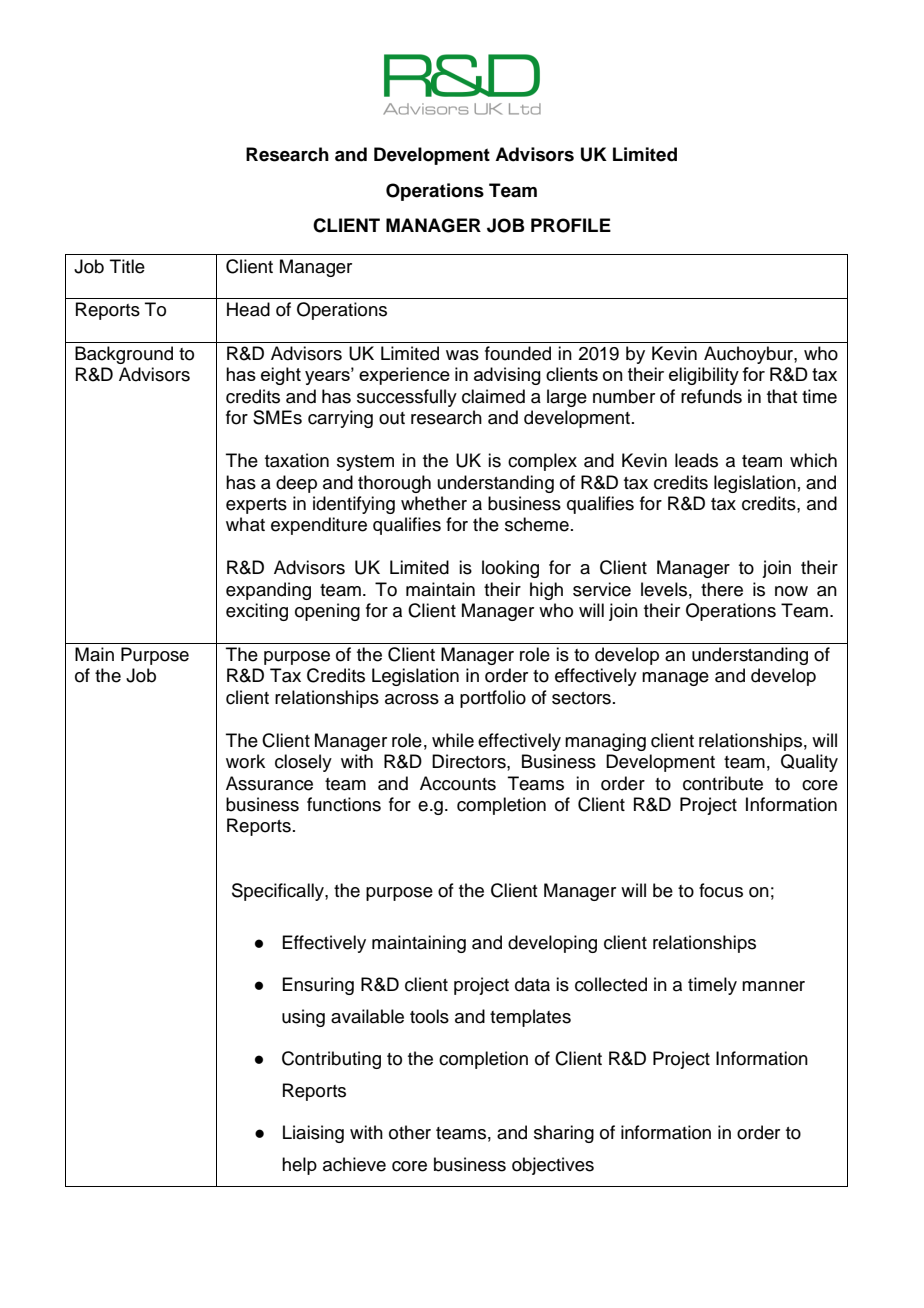  Describe the element at coordinates (299, 1166) in the screenshot. I see `help` at that location.
